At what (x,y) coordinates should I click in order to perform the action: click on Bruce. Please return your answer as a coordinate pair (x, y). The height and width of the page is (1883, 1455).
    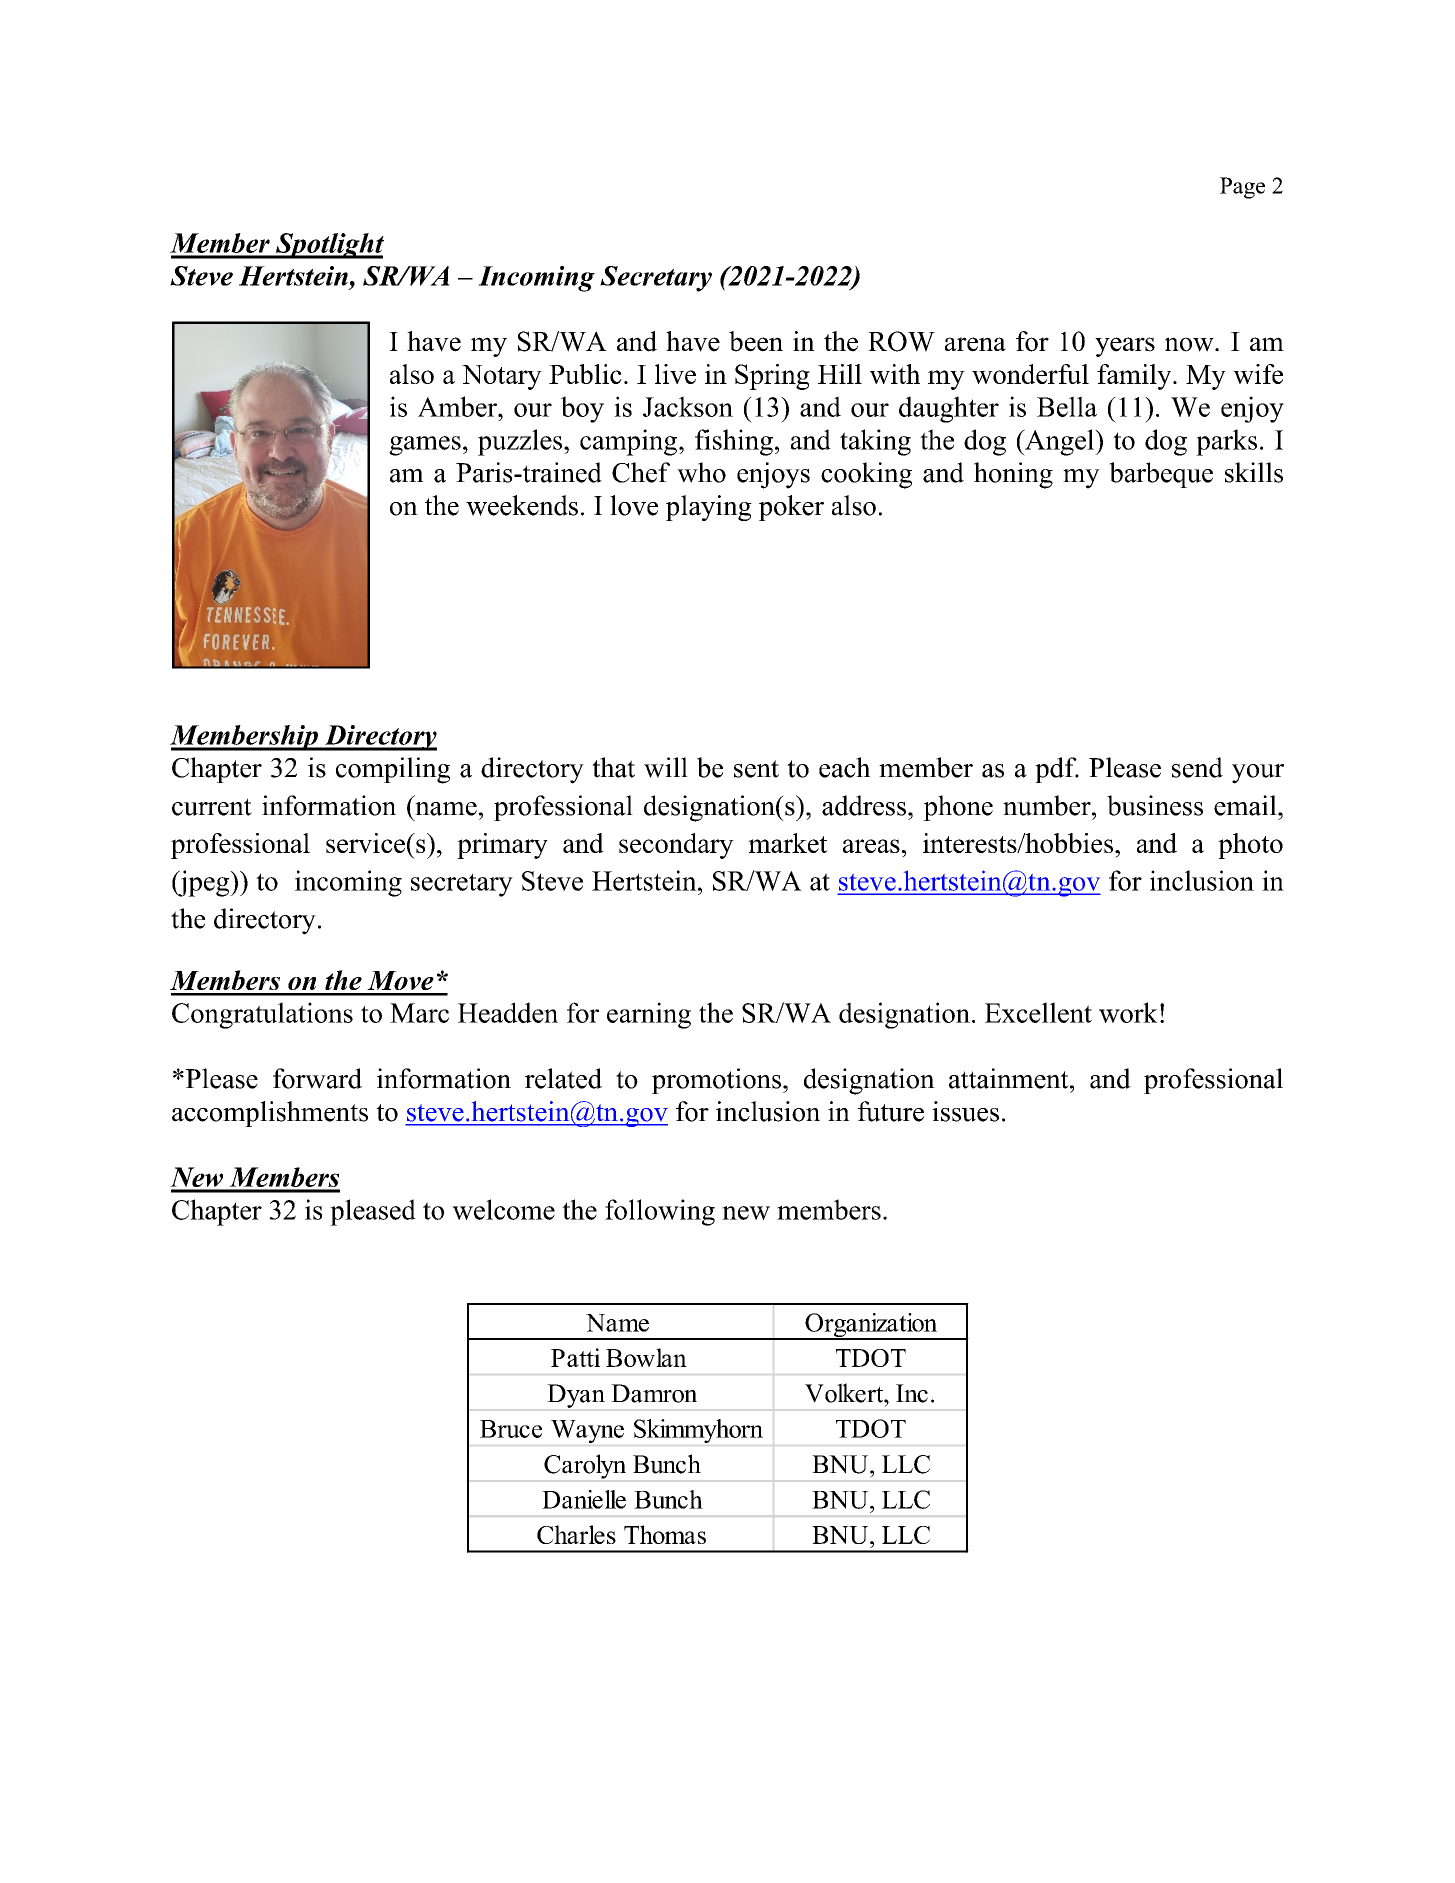
    Looking at the image, I should click on (511, 1429).
